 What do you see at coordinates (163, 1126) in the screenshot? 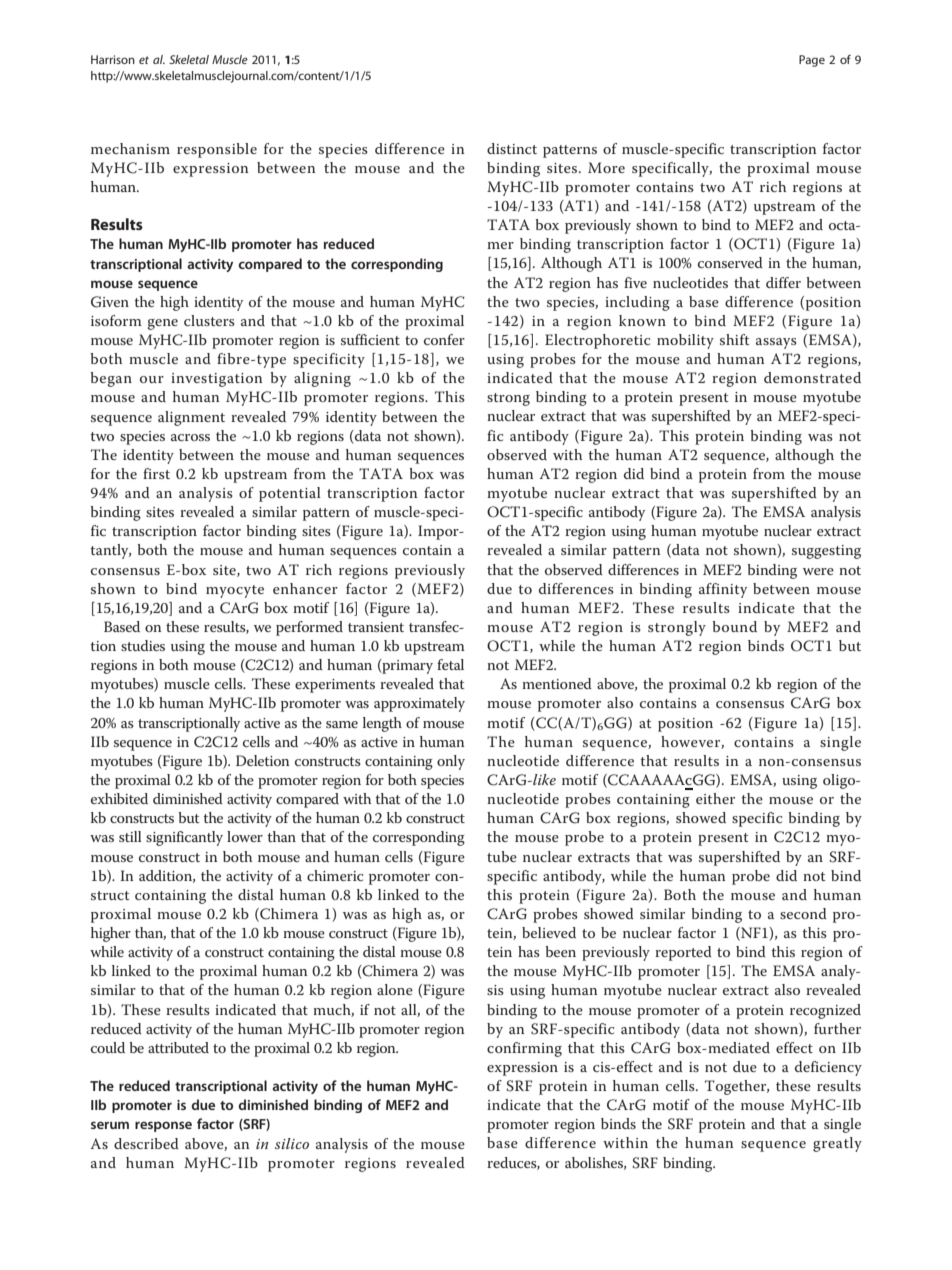
I see `response` at bounding box center [163, 1126].
